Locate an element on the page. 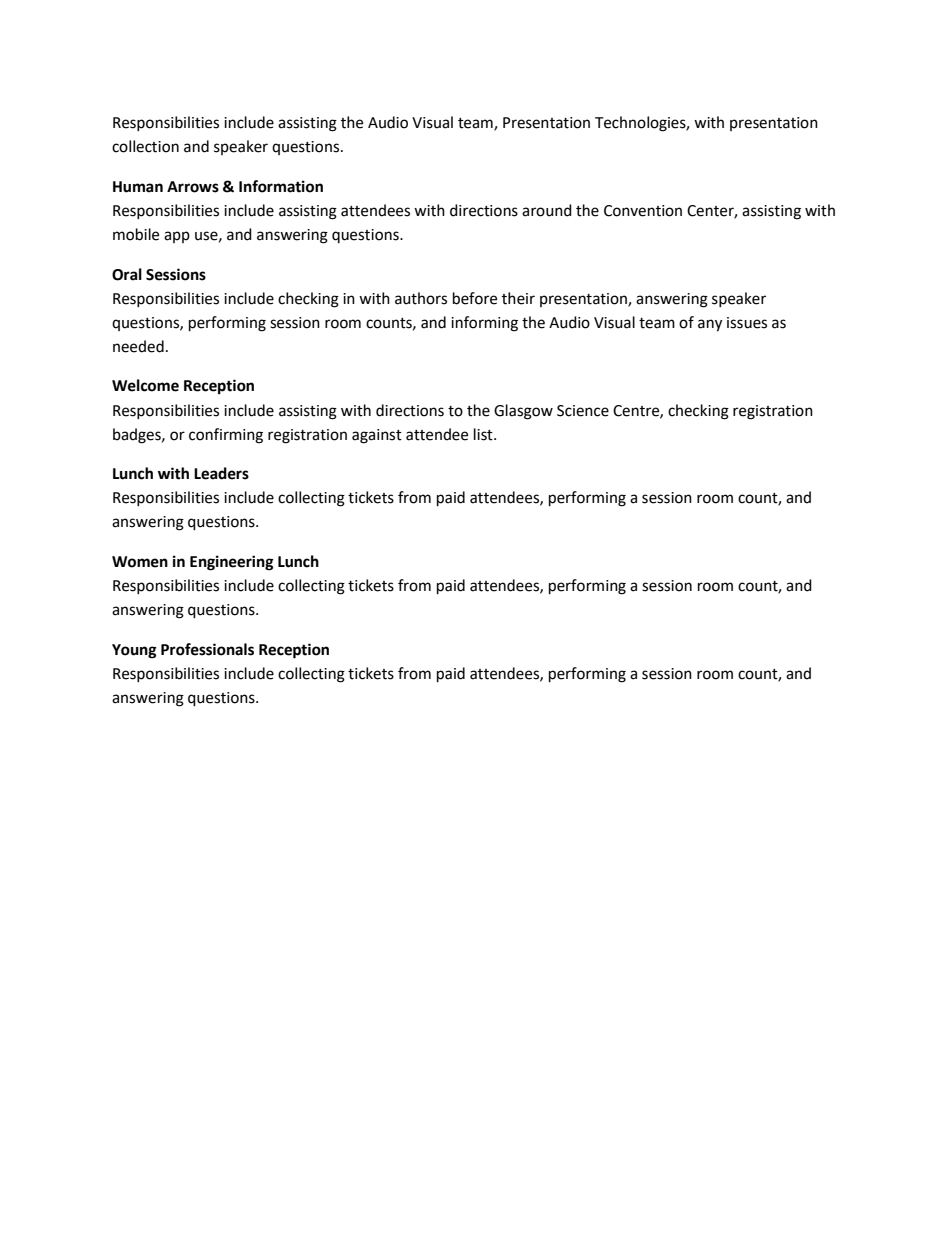 This image has width=952, height=1233. Professionals is located at coordinates (207, 649).
